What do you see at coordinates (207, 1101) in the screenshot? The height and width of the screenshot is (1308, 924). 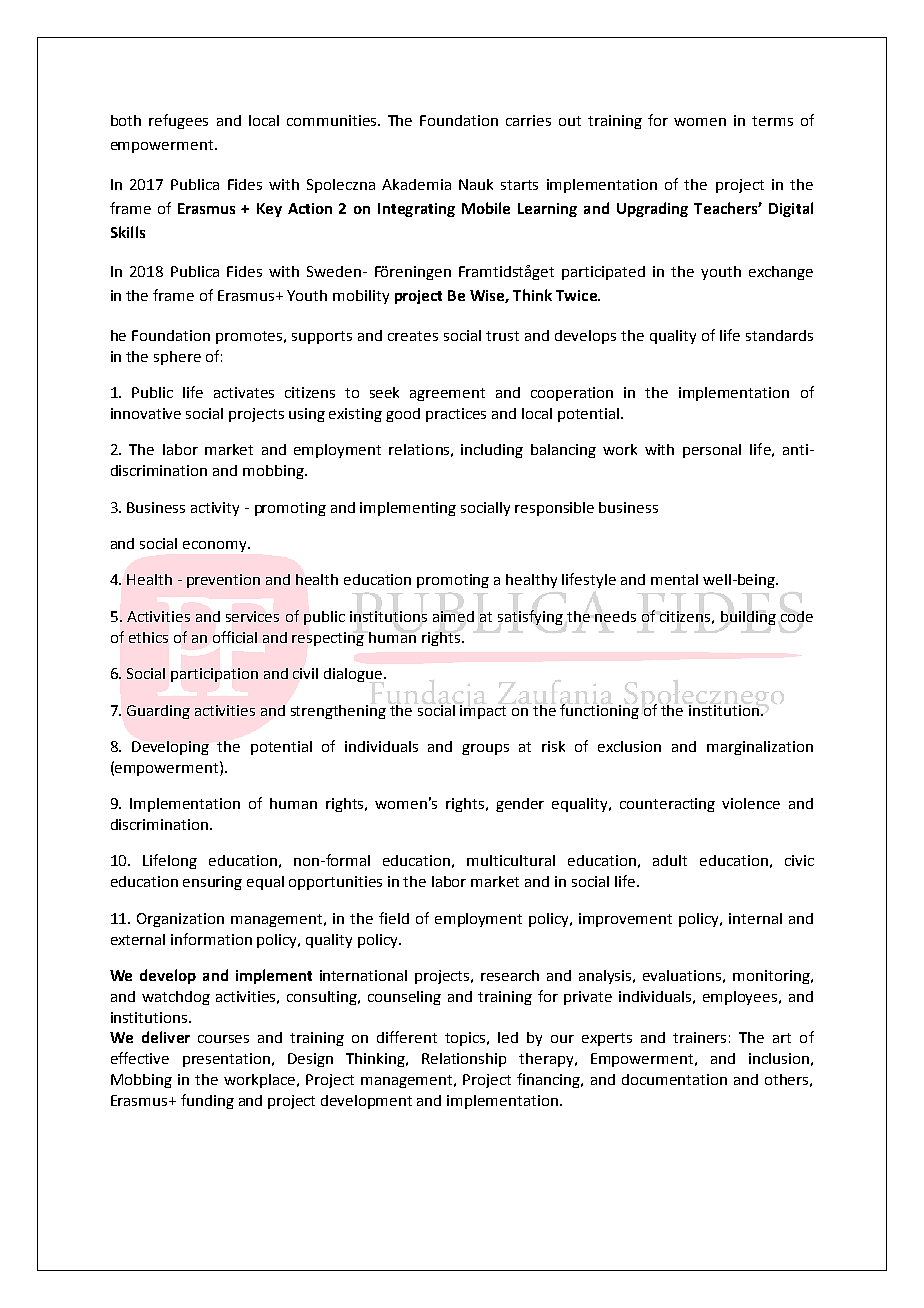 I see `funding` at bounding box center [207, 1101].
